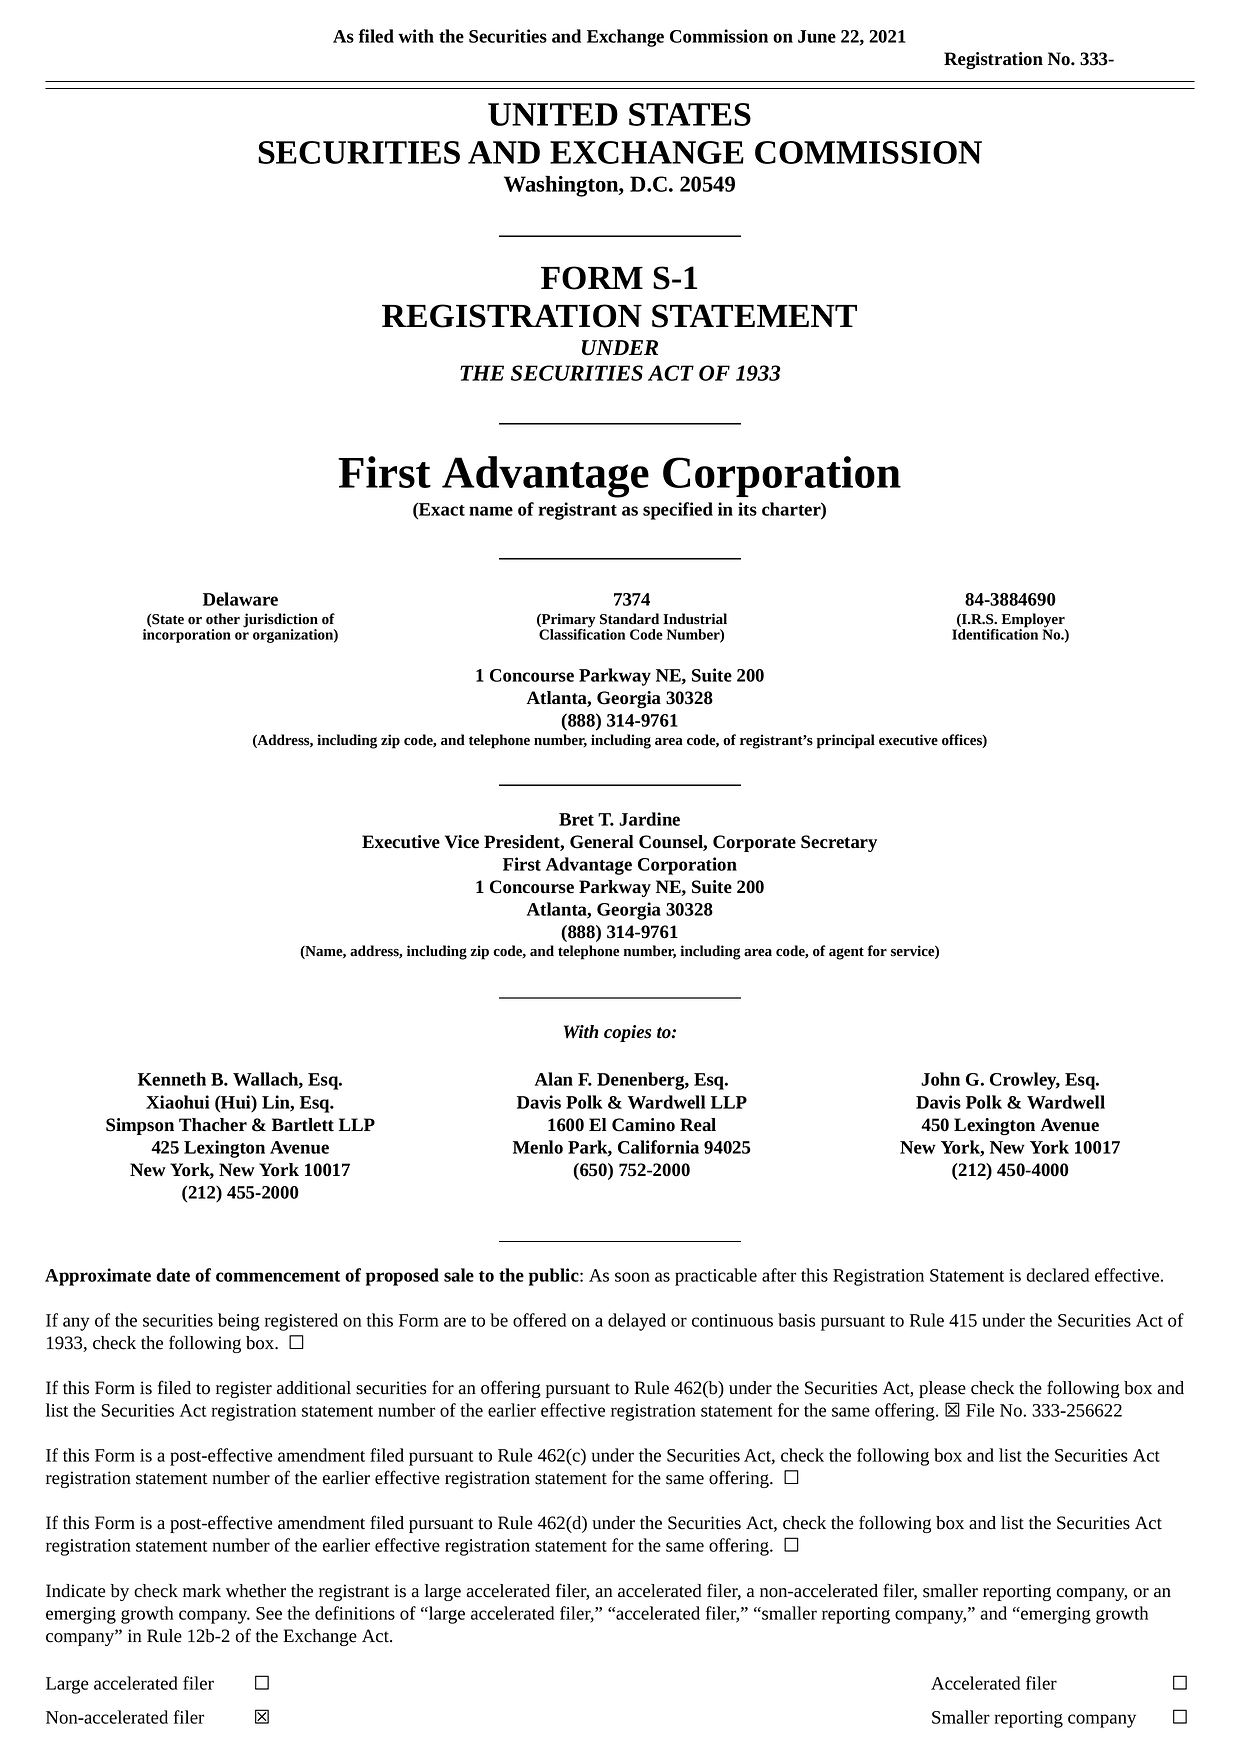  Describe the element at coordinates (678, 511) in the page. I see `specified` at that location.
